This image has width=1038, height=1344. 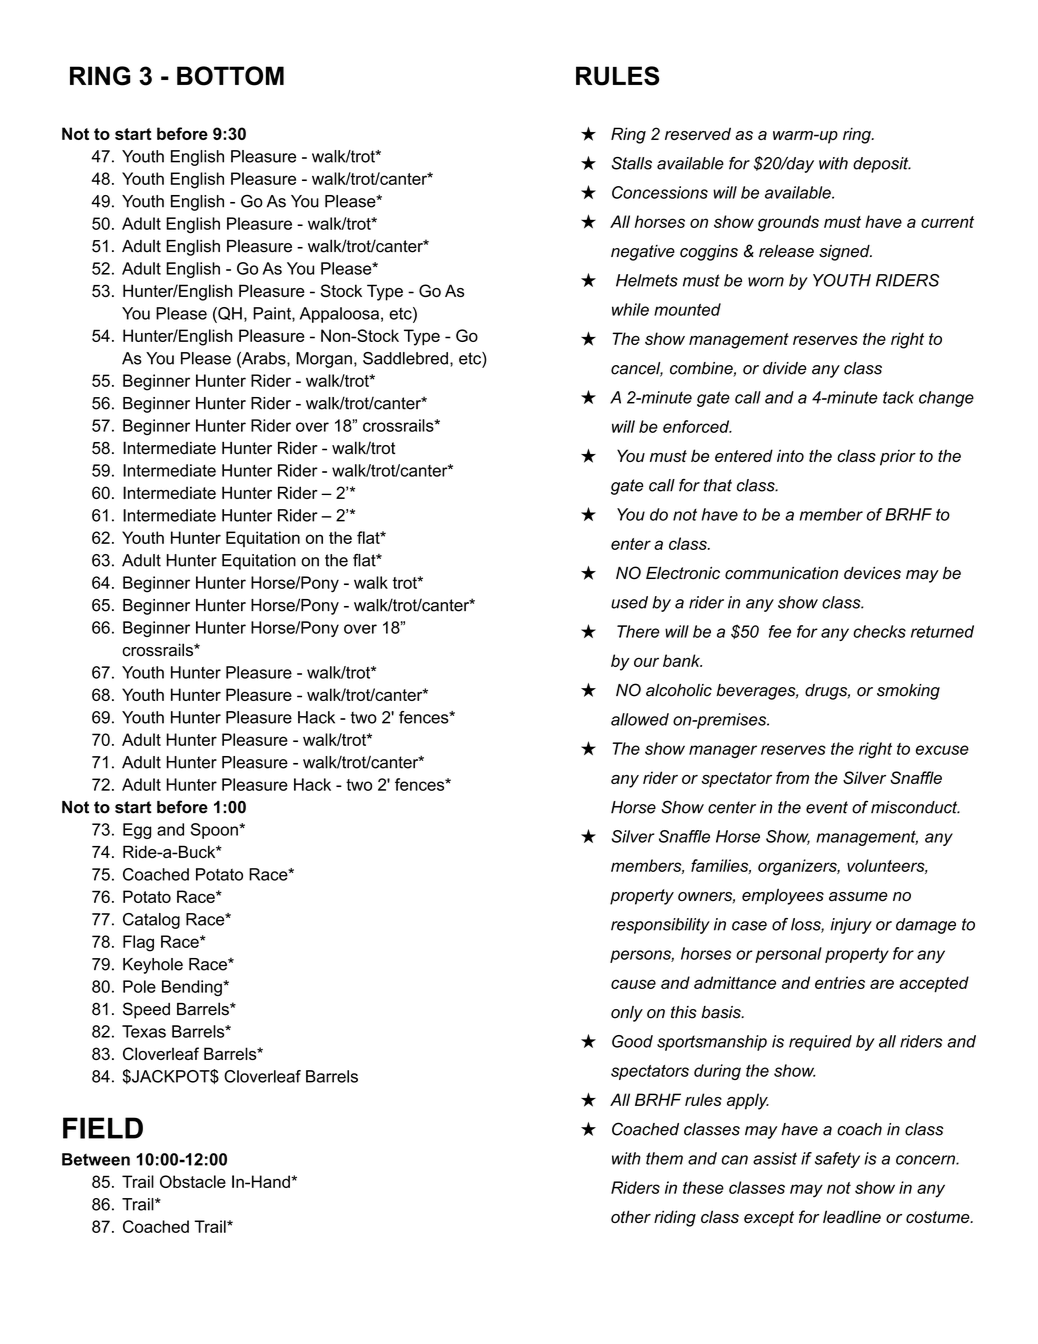 I want to click on checks, so click(x=879, y=631).
